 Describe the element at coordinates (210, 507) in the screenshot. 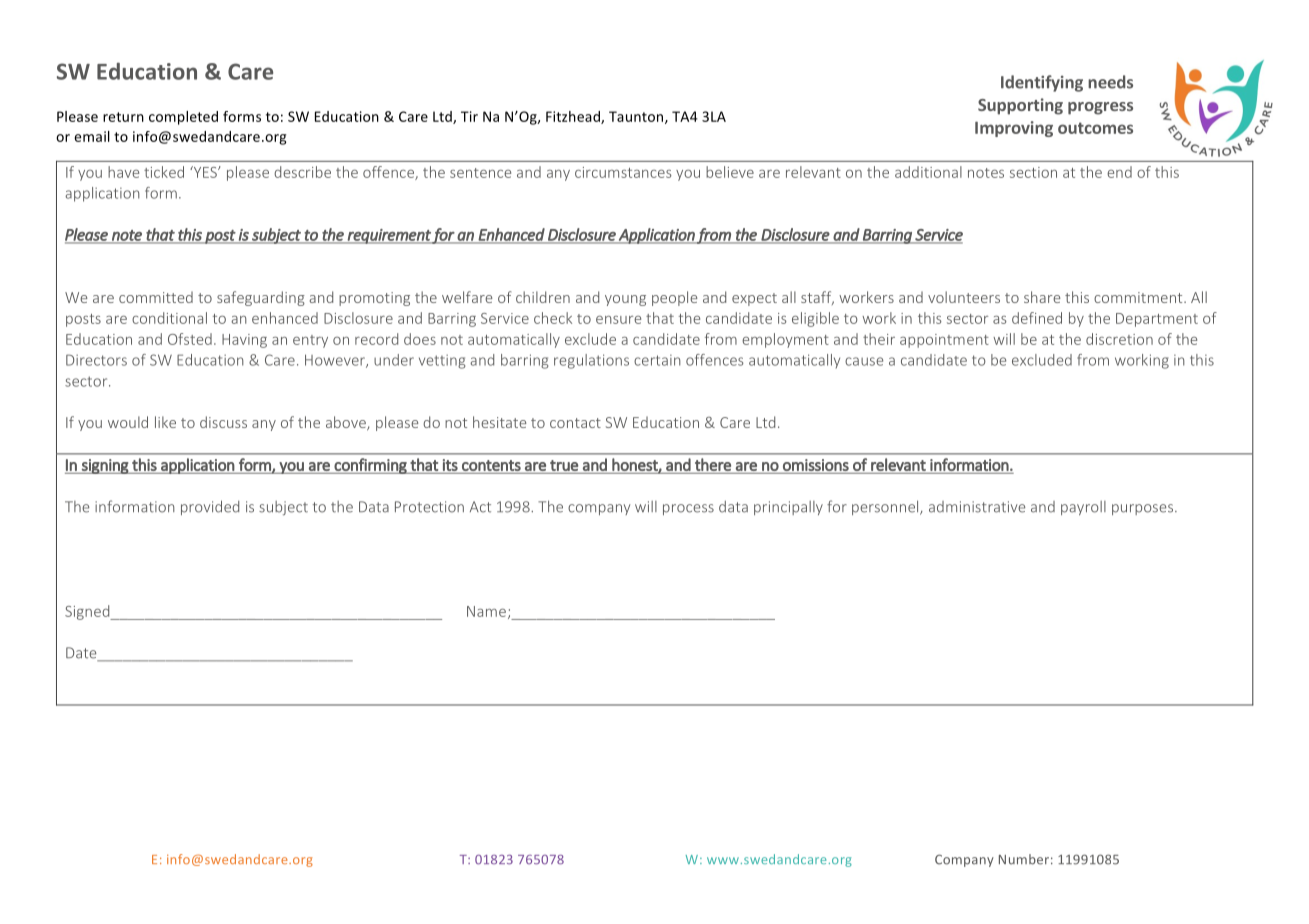

I see `provided` at that location.
